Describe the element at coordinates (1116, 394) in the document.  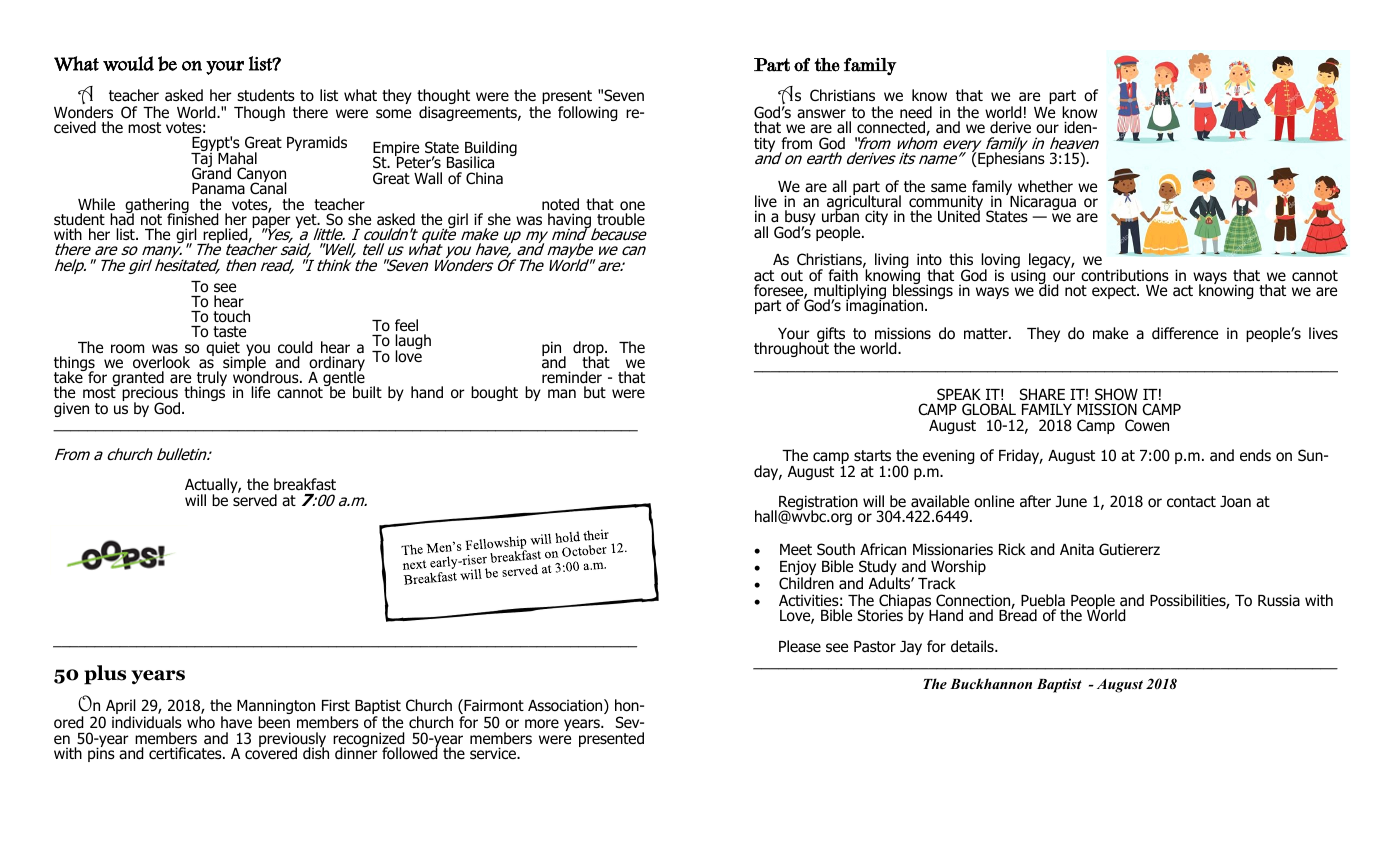
I see `SHOW` at that location.
